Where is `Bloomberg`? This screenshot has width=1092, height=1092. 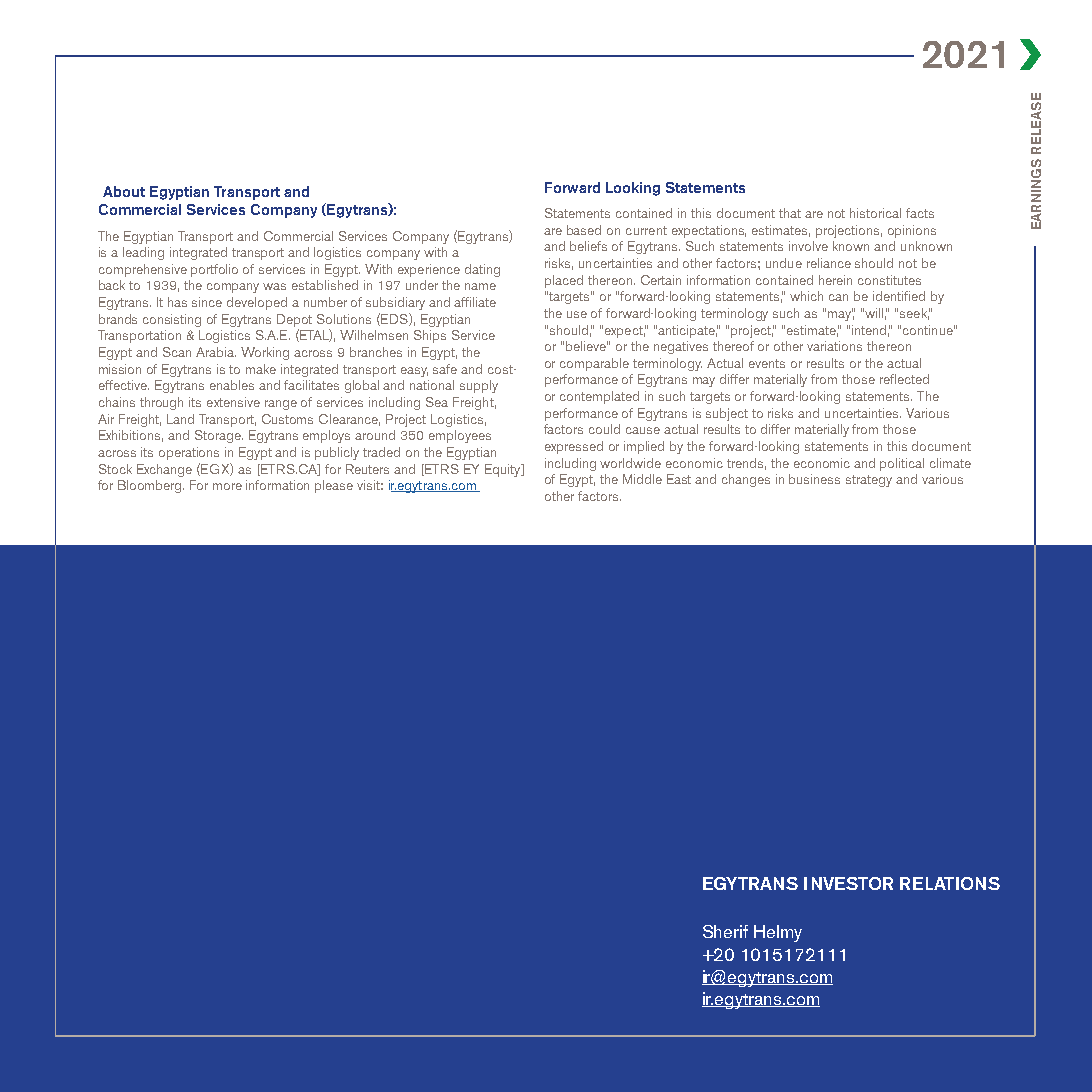 Bloomberg is located at coordinates (151, 486).
